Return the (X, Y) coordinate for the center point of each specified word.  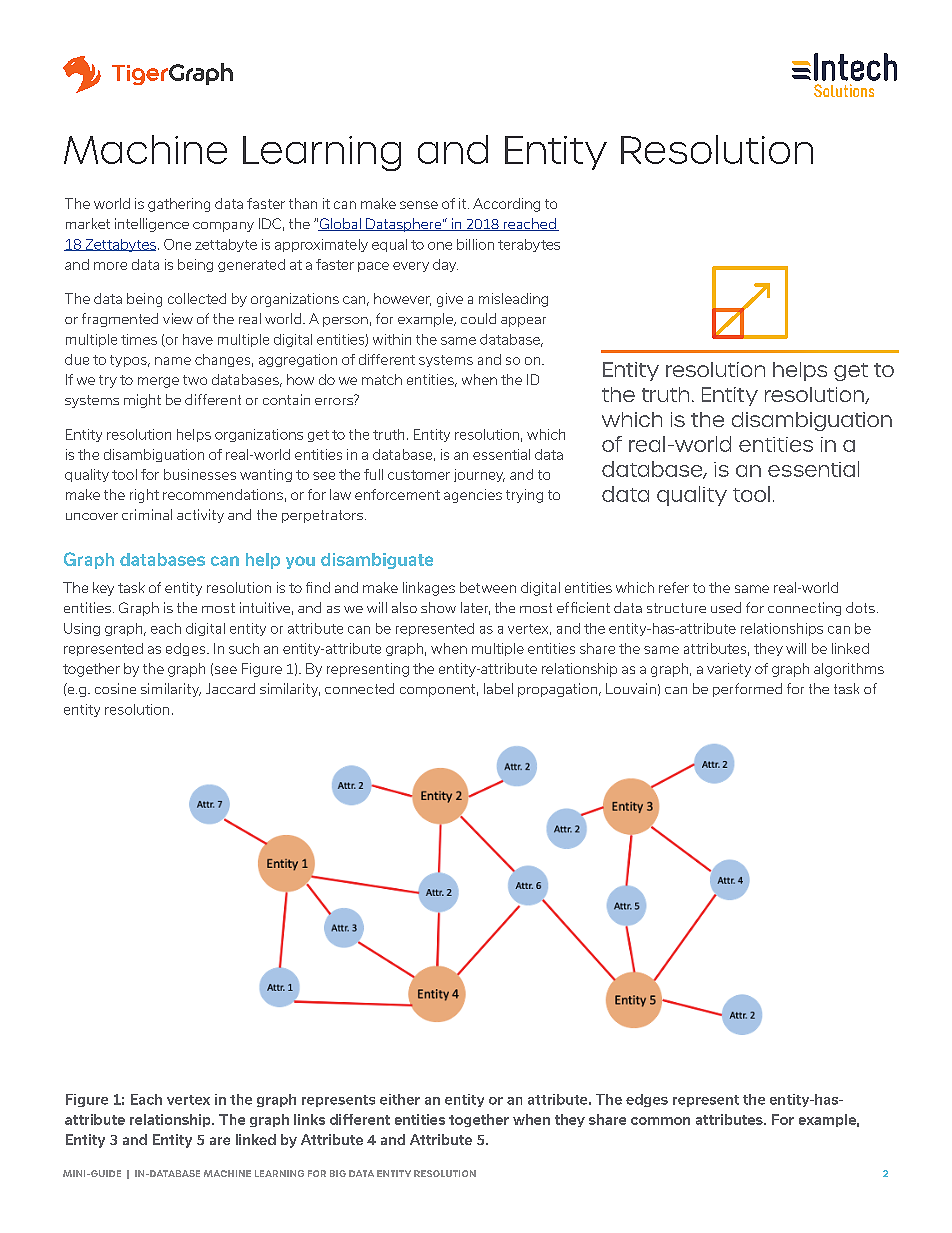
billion (475, 244)
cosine (115, 688)
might (142, 401)
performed (747, 690)
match (382, 379)
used (726, 607)
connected (359, 688)
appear (523, 322)
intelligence (152, 225)
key (103, 589)
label (498, 688)
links (309, 1119)
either (400, 1099)
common (660, 1121)
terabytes (529, 245)
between (488, 587)
